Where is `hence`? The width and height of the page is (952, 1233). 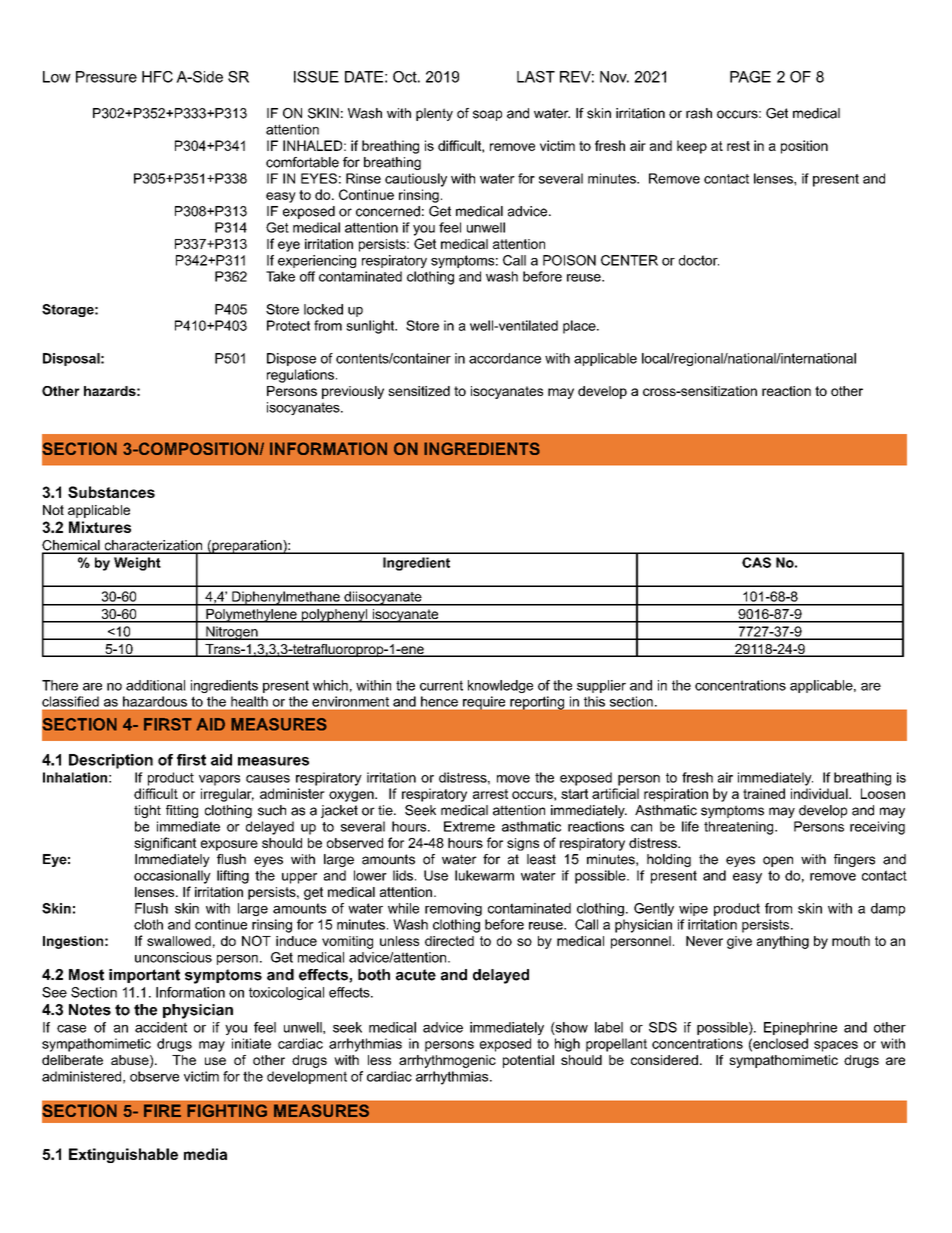 hence is located at coordinates (439, 701).
